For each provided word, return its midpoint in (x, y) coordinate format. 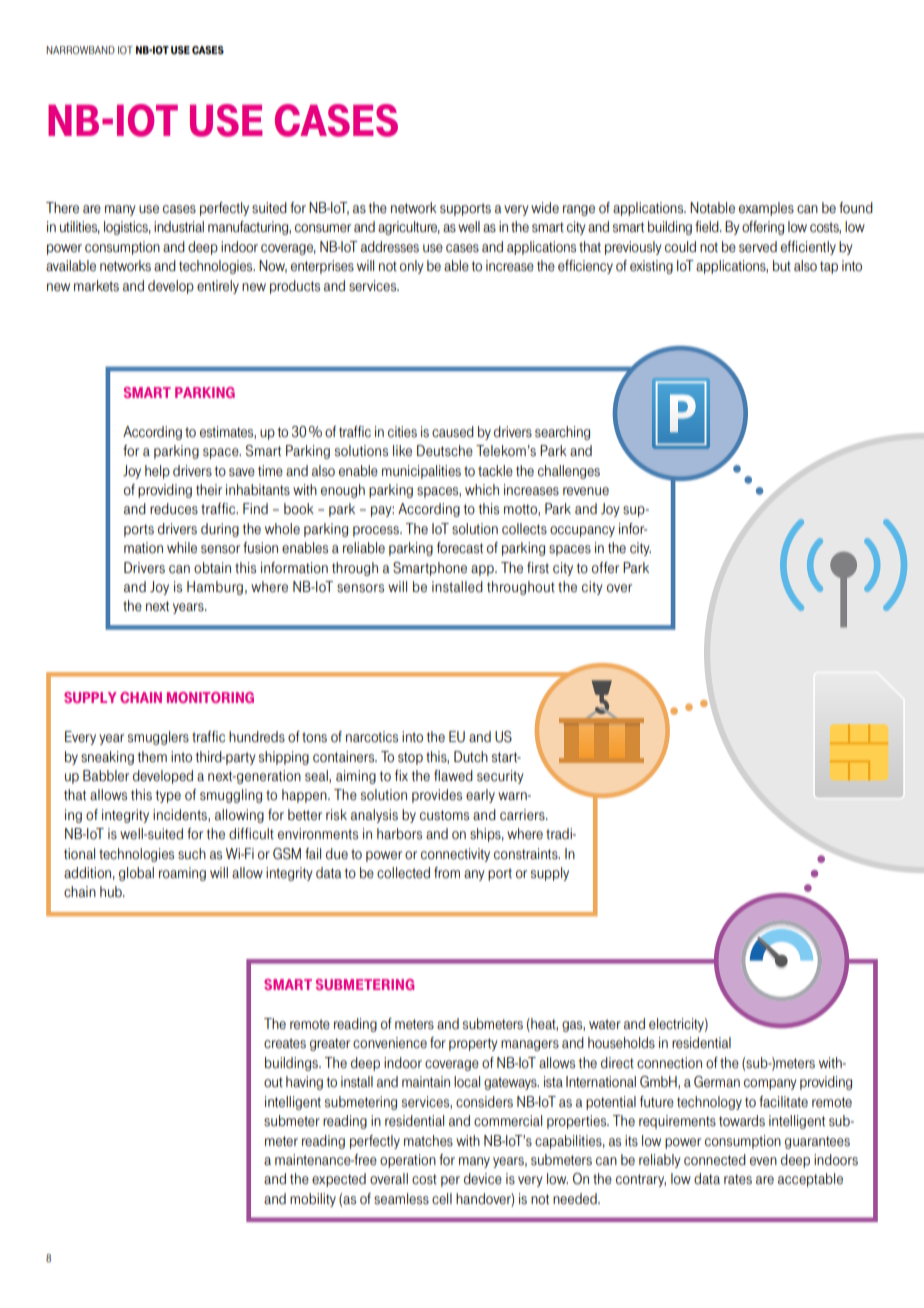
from (447, 873)
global (136, 874)
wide (545, 208)
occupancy (582, 531)
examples (766, 209)
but (782, 266)
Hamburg (215, 588)
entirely (218, 287)
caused (453, 432)
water (605, 1024)
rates (738, 1179)
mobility (313, 1200)
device (483, 1179)
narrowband (80, 50)
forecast (460, 548)
